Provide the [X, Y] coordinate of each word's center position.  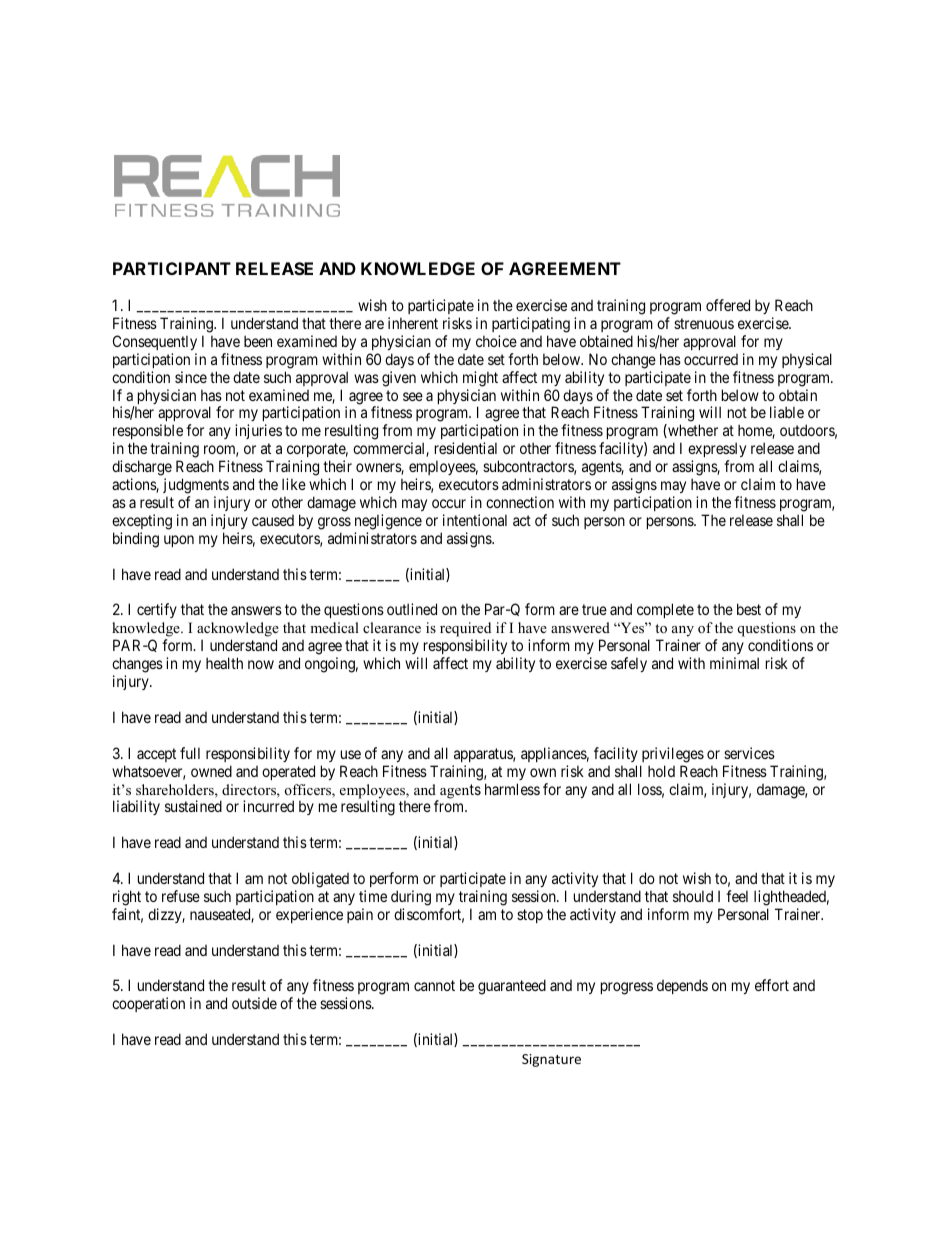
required [467, 631]
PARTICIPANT [172, 268]
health [224, 663]
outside [254, 1003]
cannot [434, 986]
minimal [734, 663]
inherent [413, 323]
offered [728, 305]
